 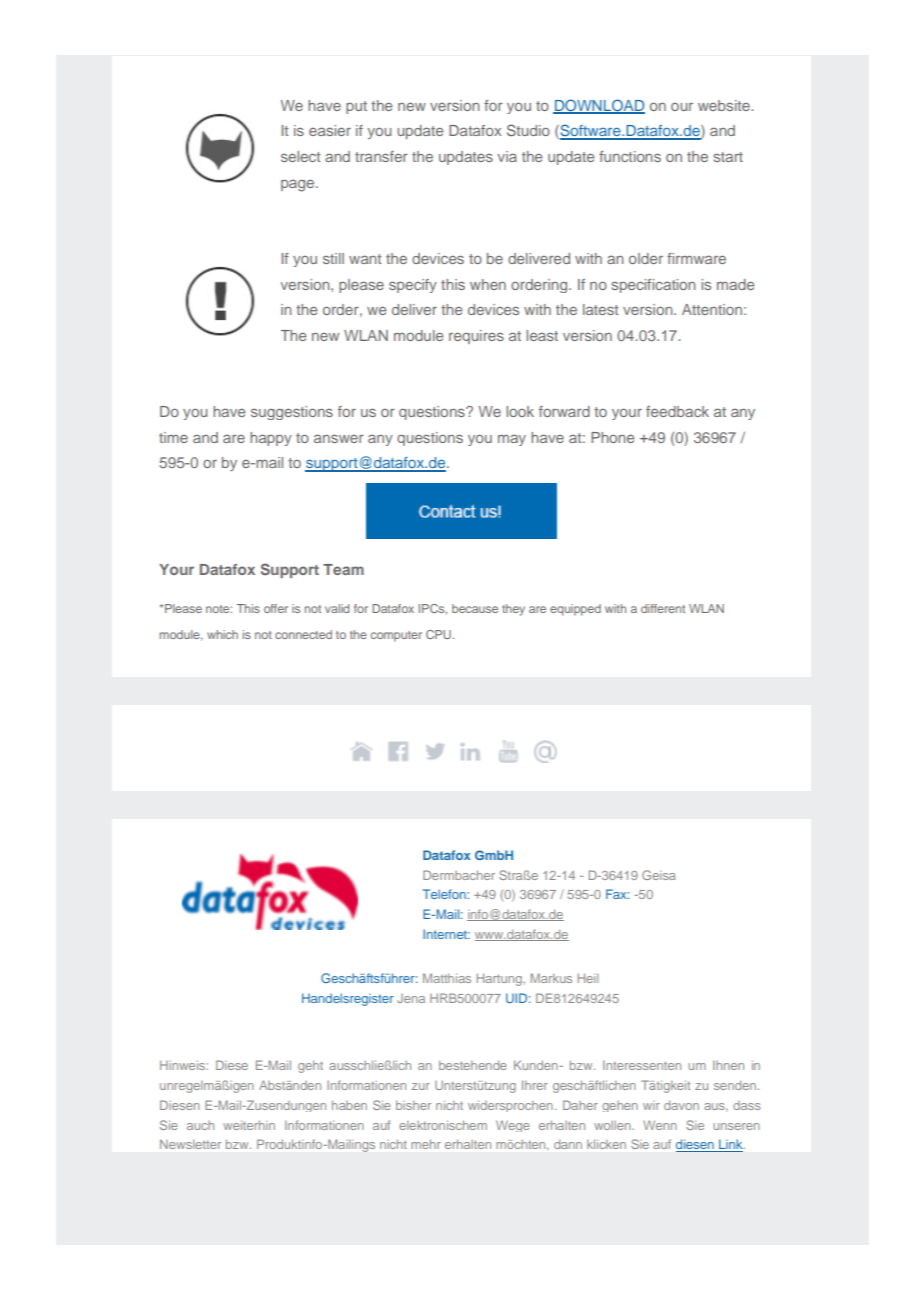 I want to click on mehr, so click(x=426, y=1144).
